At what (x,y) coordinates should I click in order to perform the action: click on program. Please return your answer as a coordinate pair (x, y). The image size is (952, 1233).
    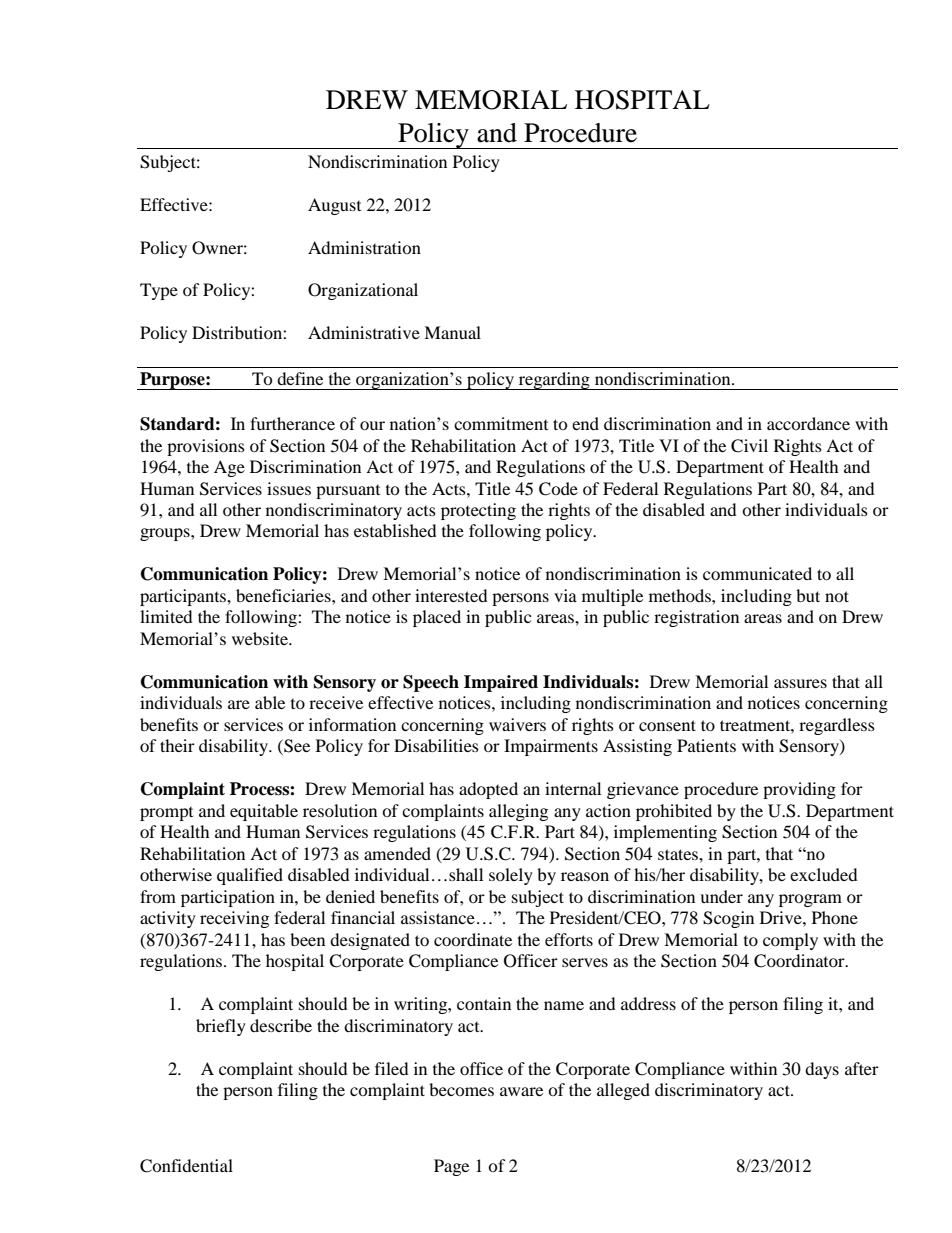
    Looking at the image, I should click on (810, 900).
